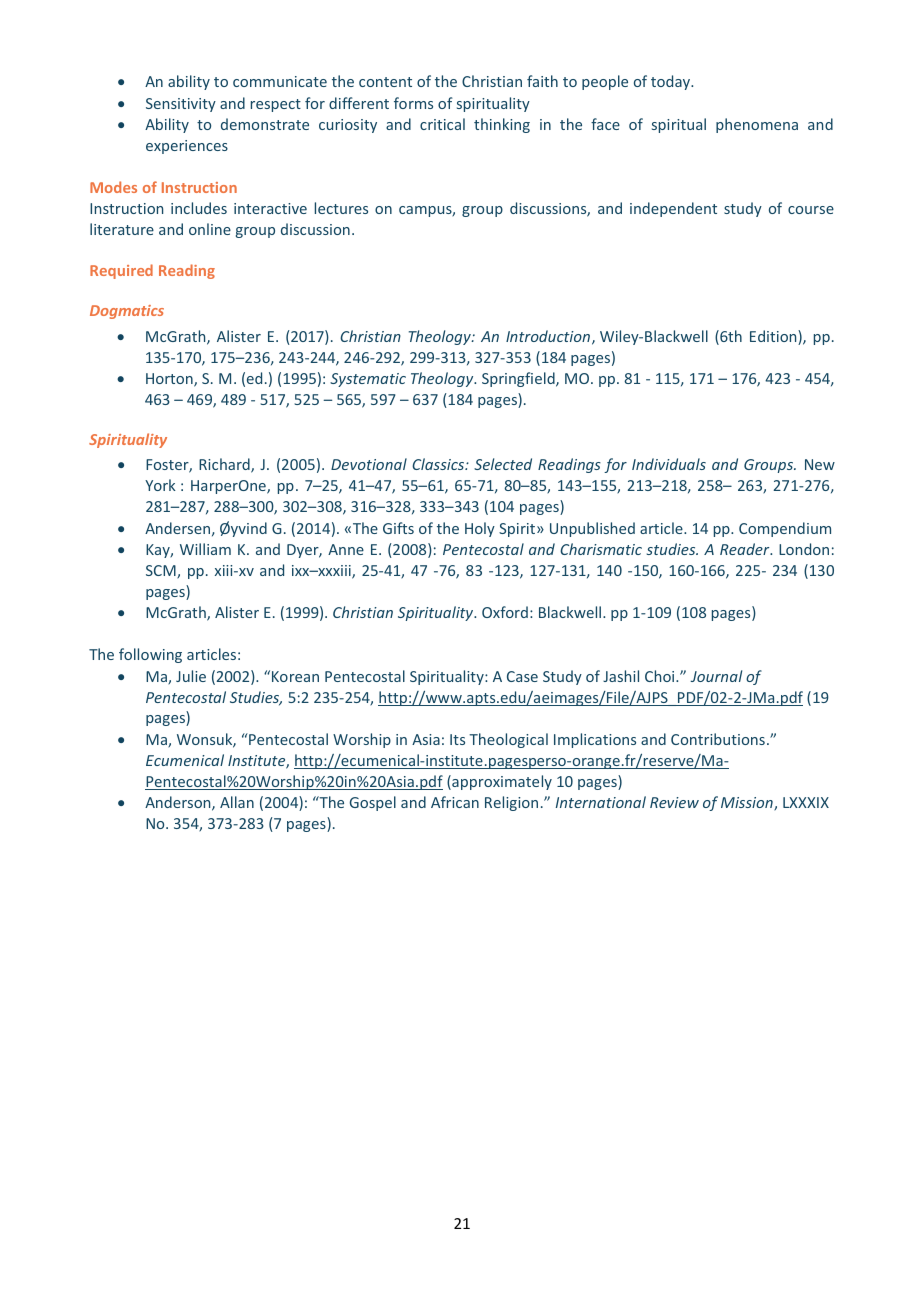 Image resolution: width=924 pixels, height=1308 pixels. I want to click on Individuals, so click(669, 464).
